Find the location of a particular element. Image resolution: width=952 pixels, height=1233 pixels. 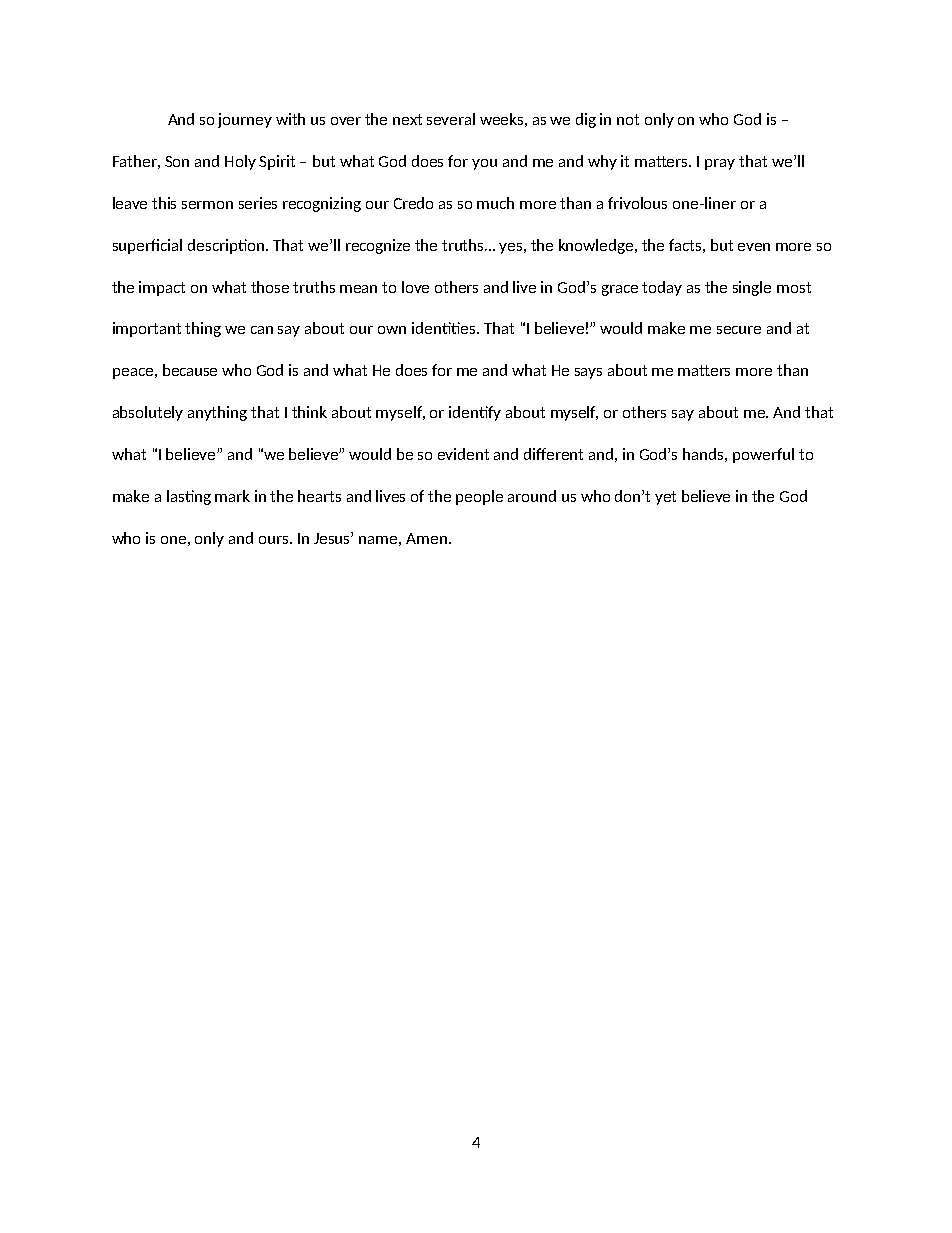

secure is located at coordinates (739, 330).
